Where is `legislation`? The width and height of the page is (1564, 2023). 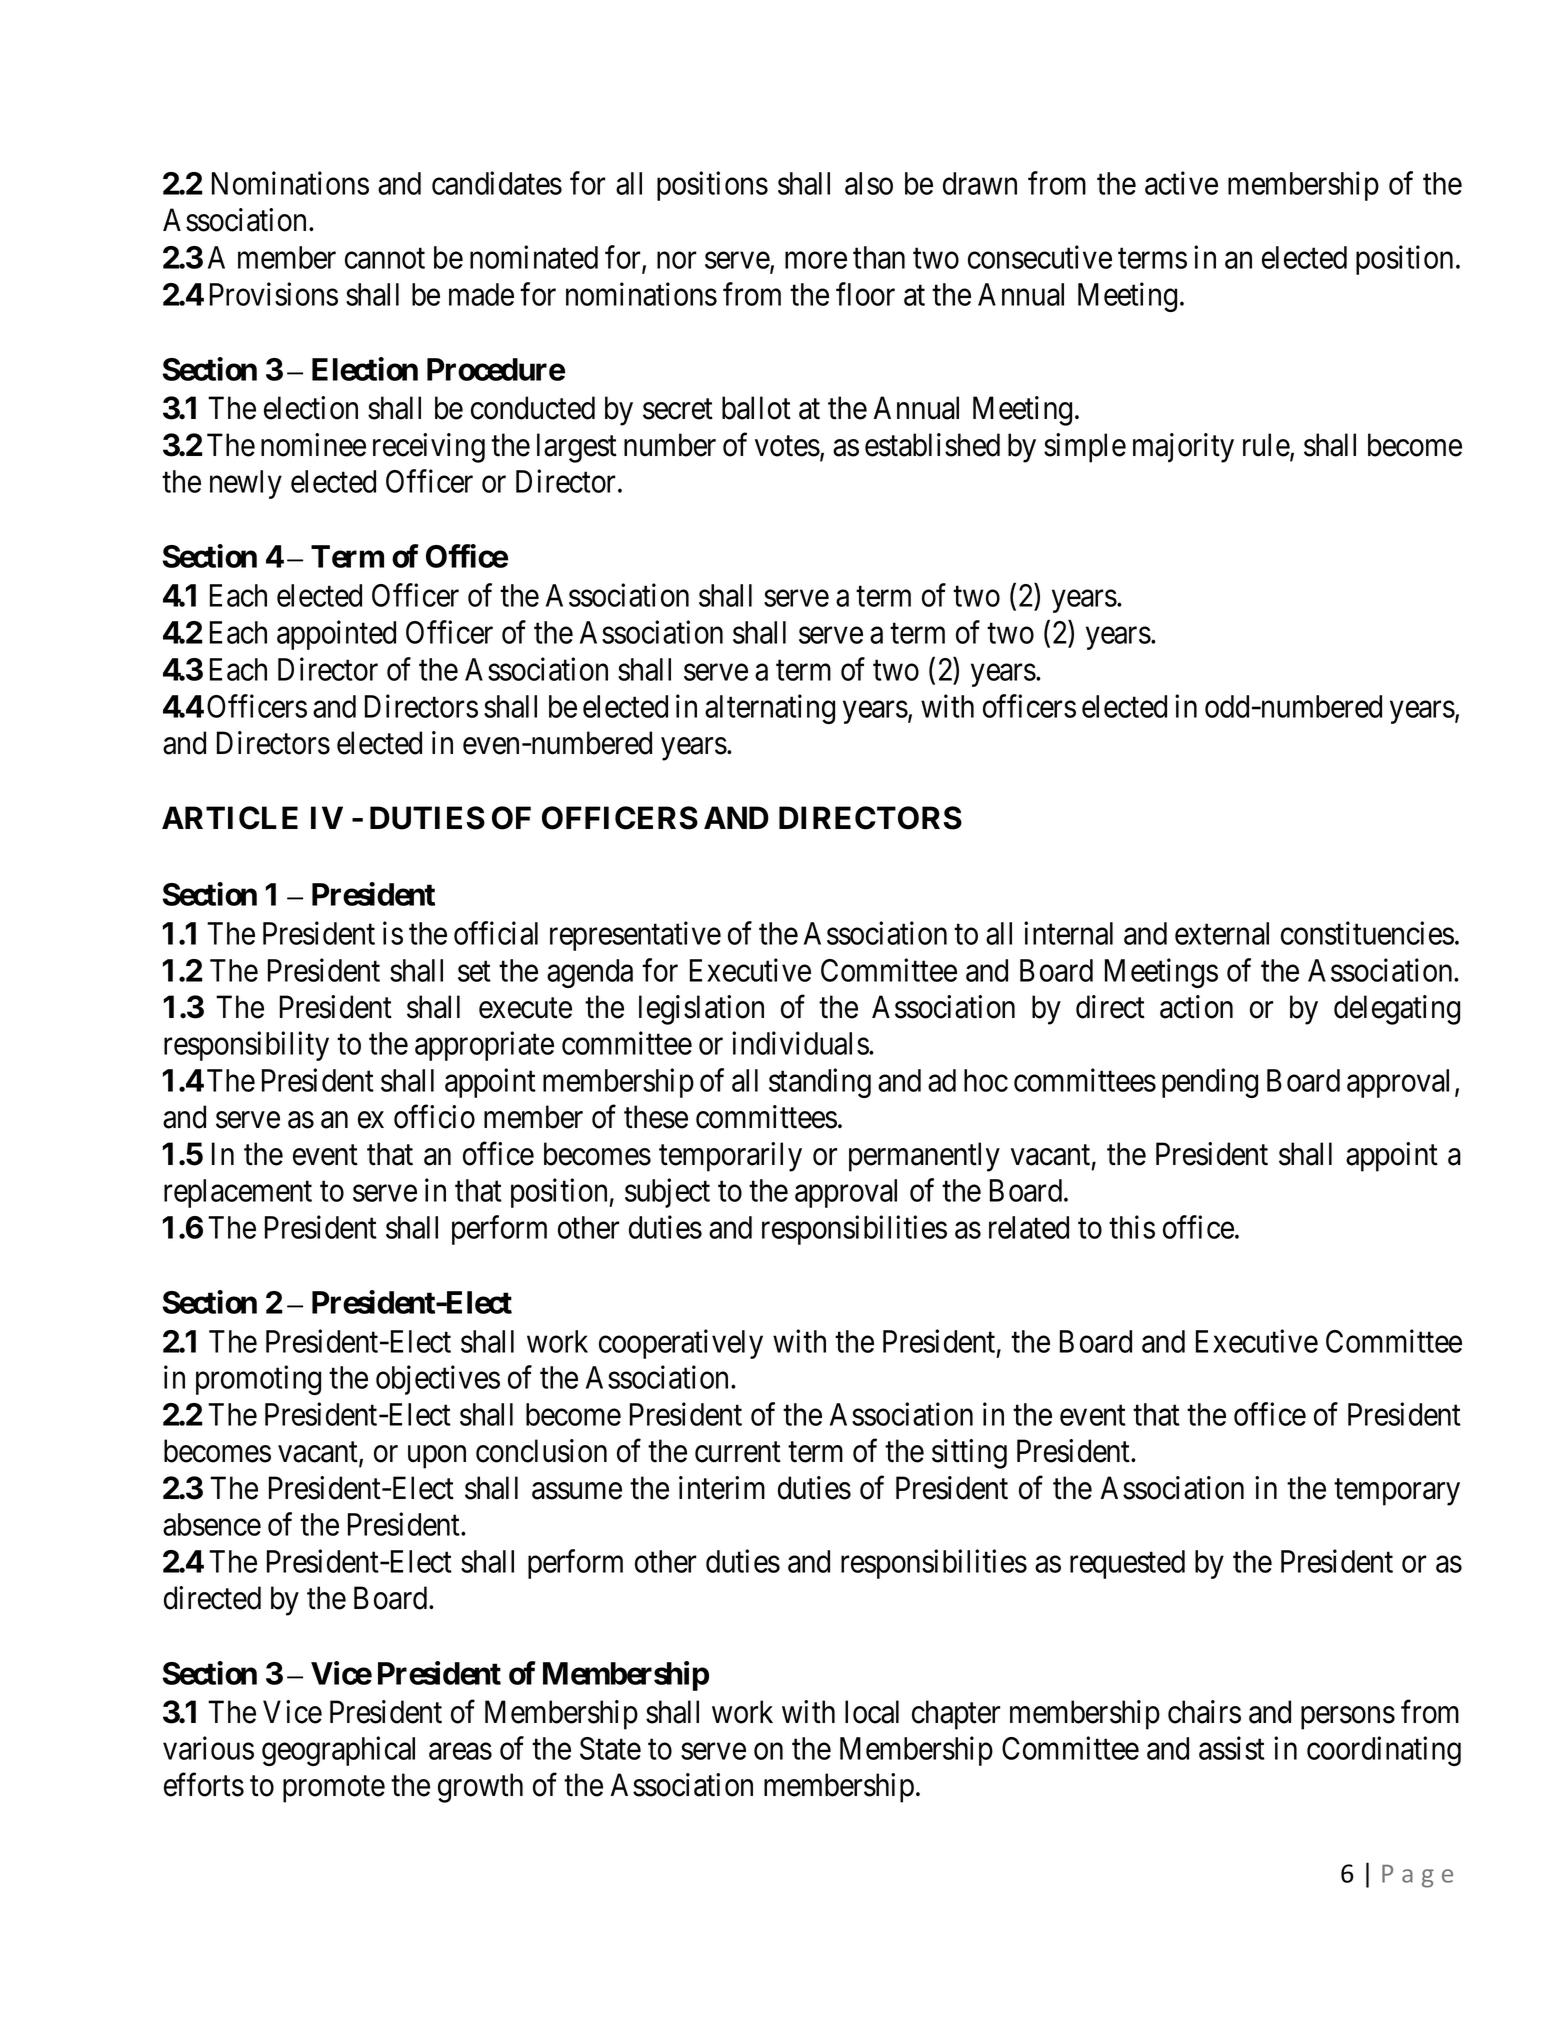
legislation is located at coordinates (701, 1010).
